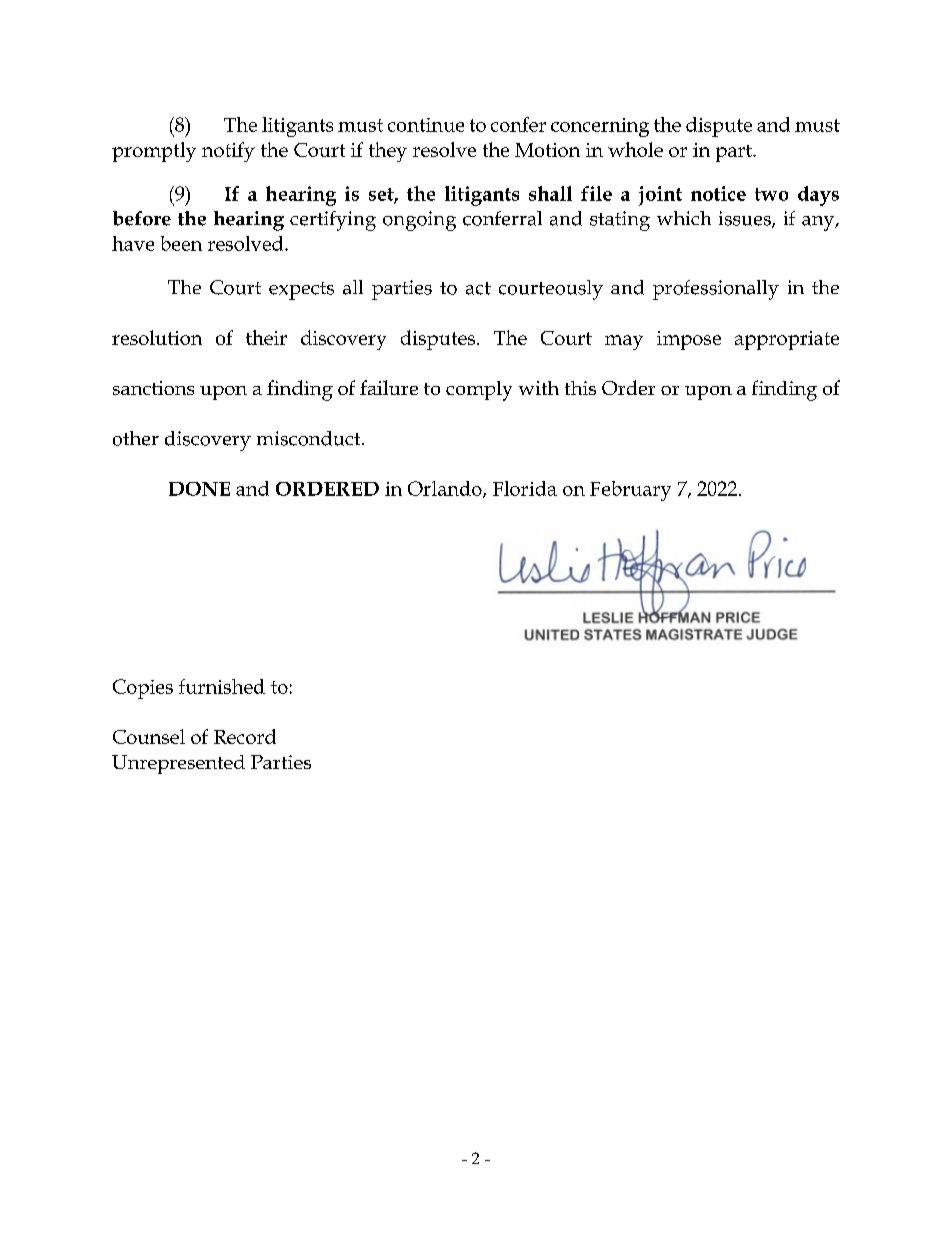 The height and width of the document is (1233, 952). I want to click on notify, so click(228, 152).
